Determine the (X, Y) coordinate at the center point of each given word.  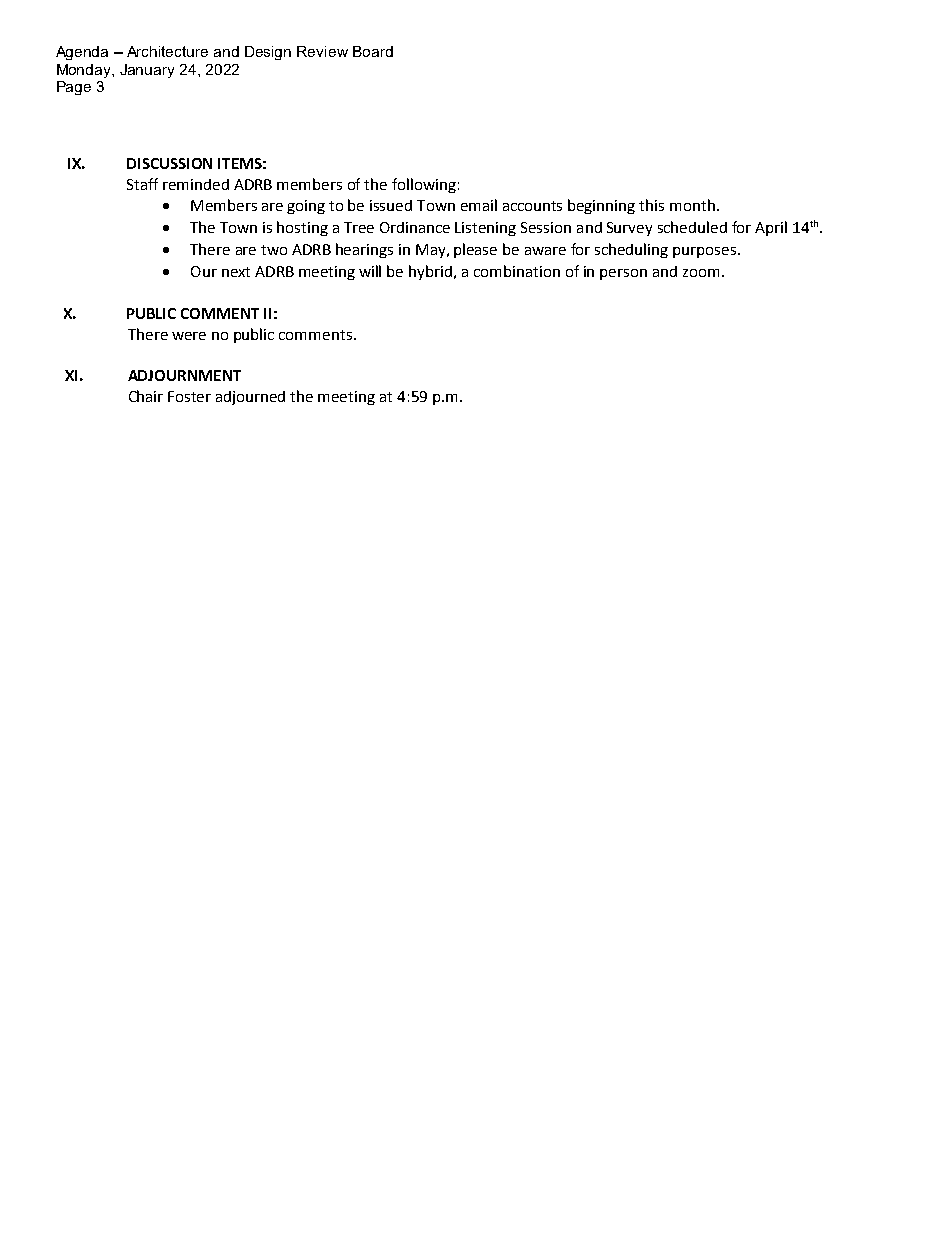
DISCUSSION (169, 163)
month (692, 205)
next (236, 272)
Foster (189, 396)
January (147, 71)
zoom (701, 273)
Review (322, 51)
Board (373, 51)
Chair (146, 396)
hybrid (430, 272)
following (424, 185)
